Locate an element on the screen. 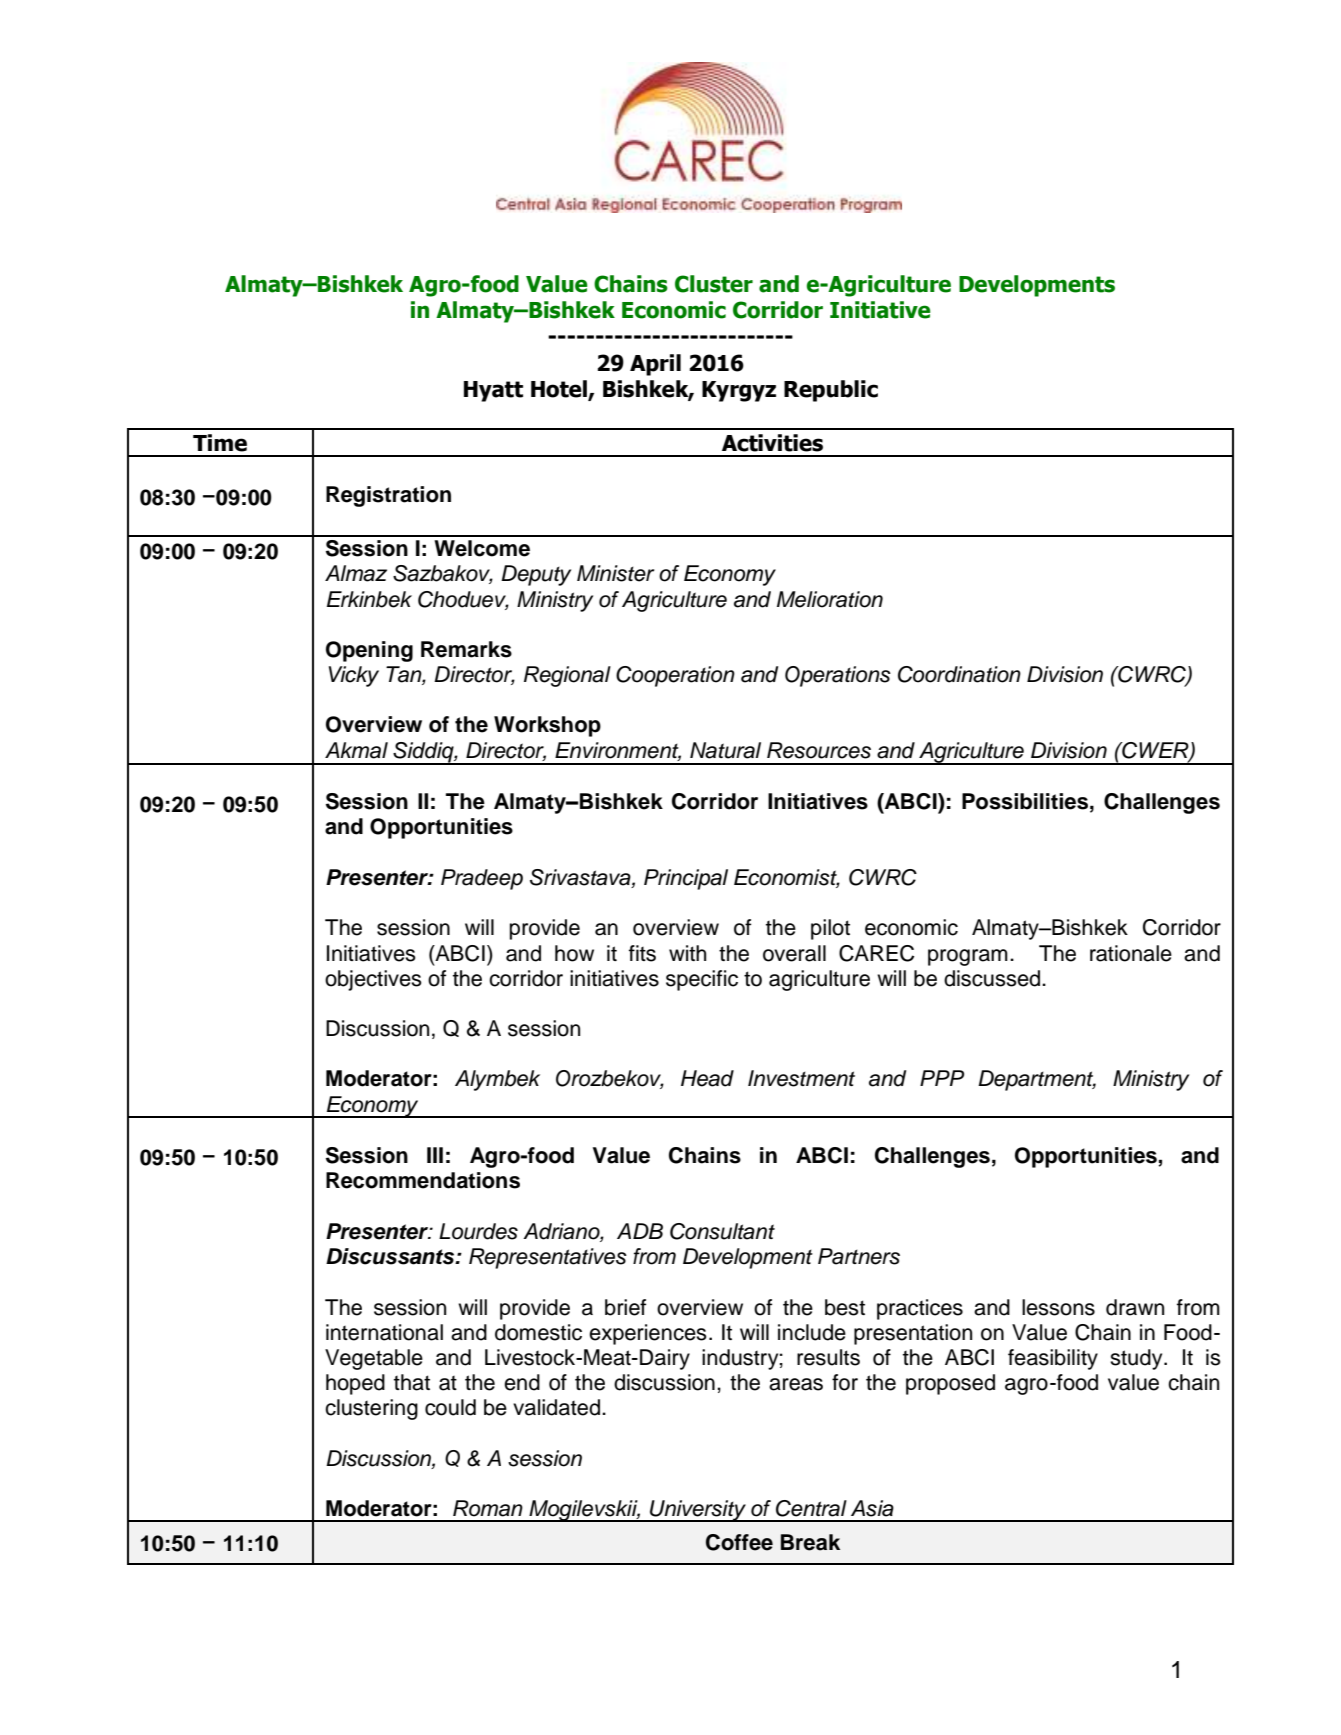  Discussants is located at coordinates (391, 1256).
